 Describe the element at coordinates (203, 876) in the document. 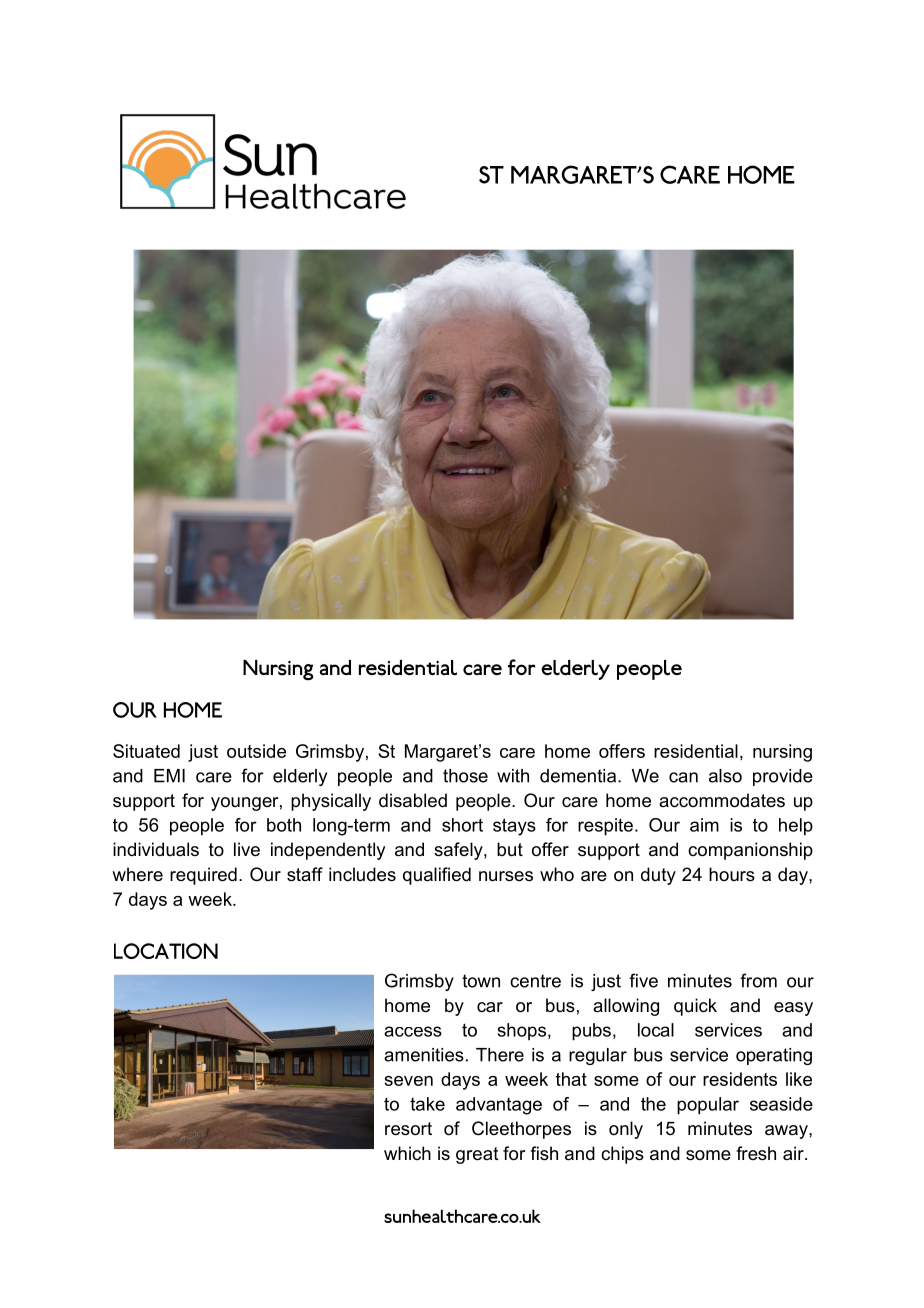

I see `required` at that location.
